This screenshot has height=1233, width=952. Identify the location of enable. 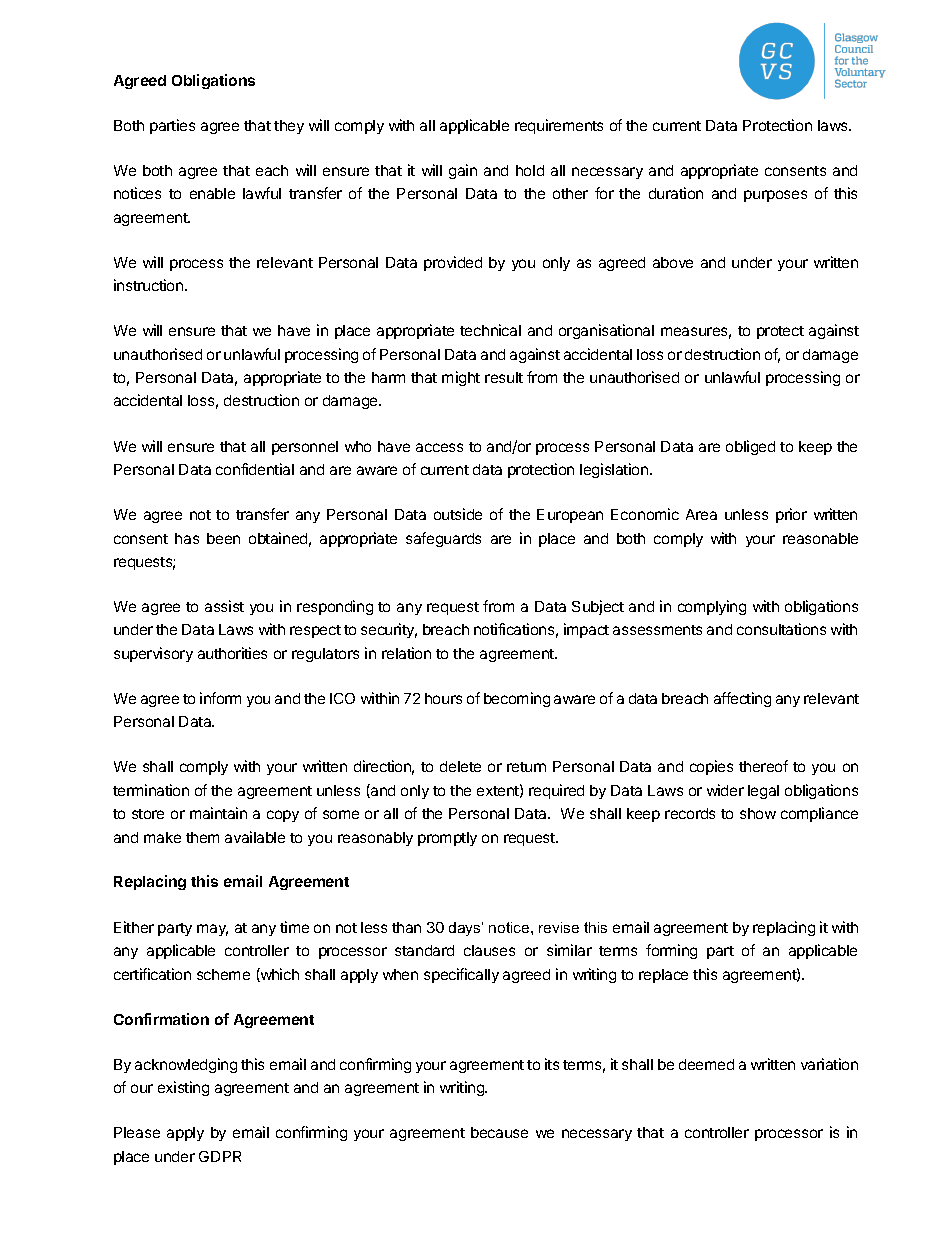
(212, 193).
